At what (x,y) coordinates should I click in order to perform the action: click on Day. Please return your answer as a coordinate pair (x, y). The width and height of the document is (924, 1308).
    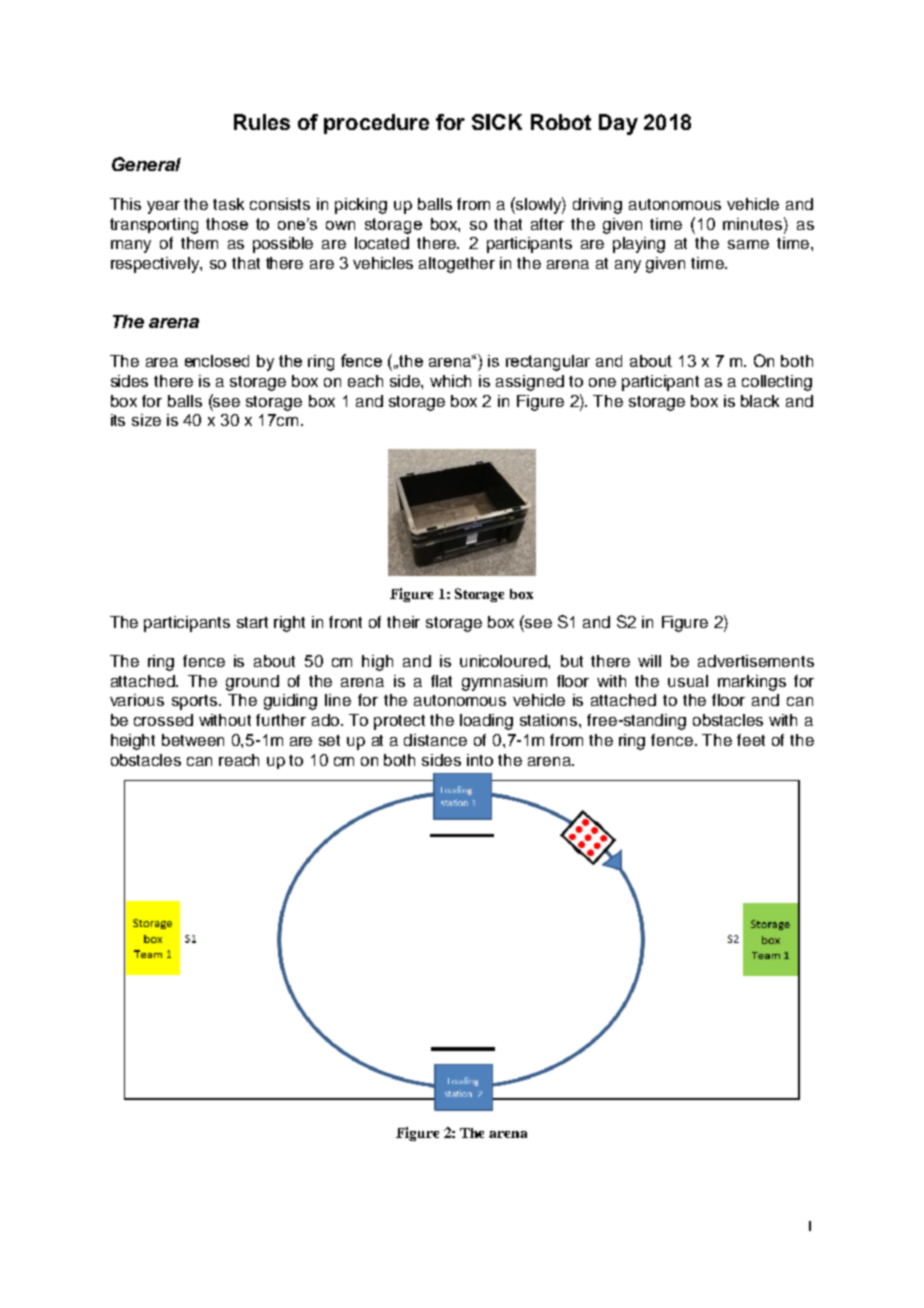
    Looking at the image, I should click on (618, 124).
